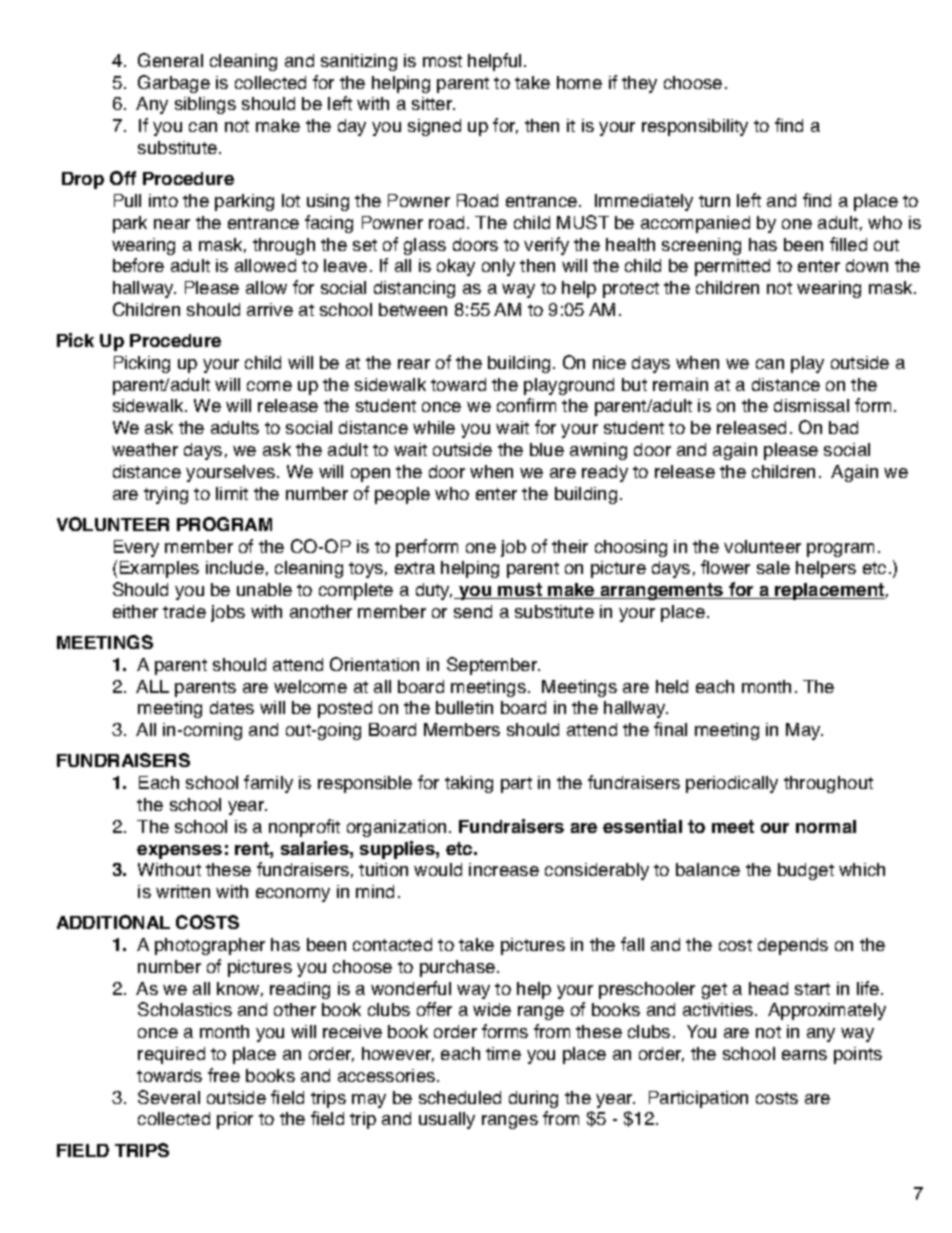 The image size is (952, 1233). Describe the element at coordinates (179, 852) in the screenshot. I see `expenses` at that location.
